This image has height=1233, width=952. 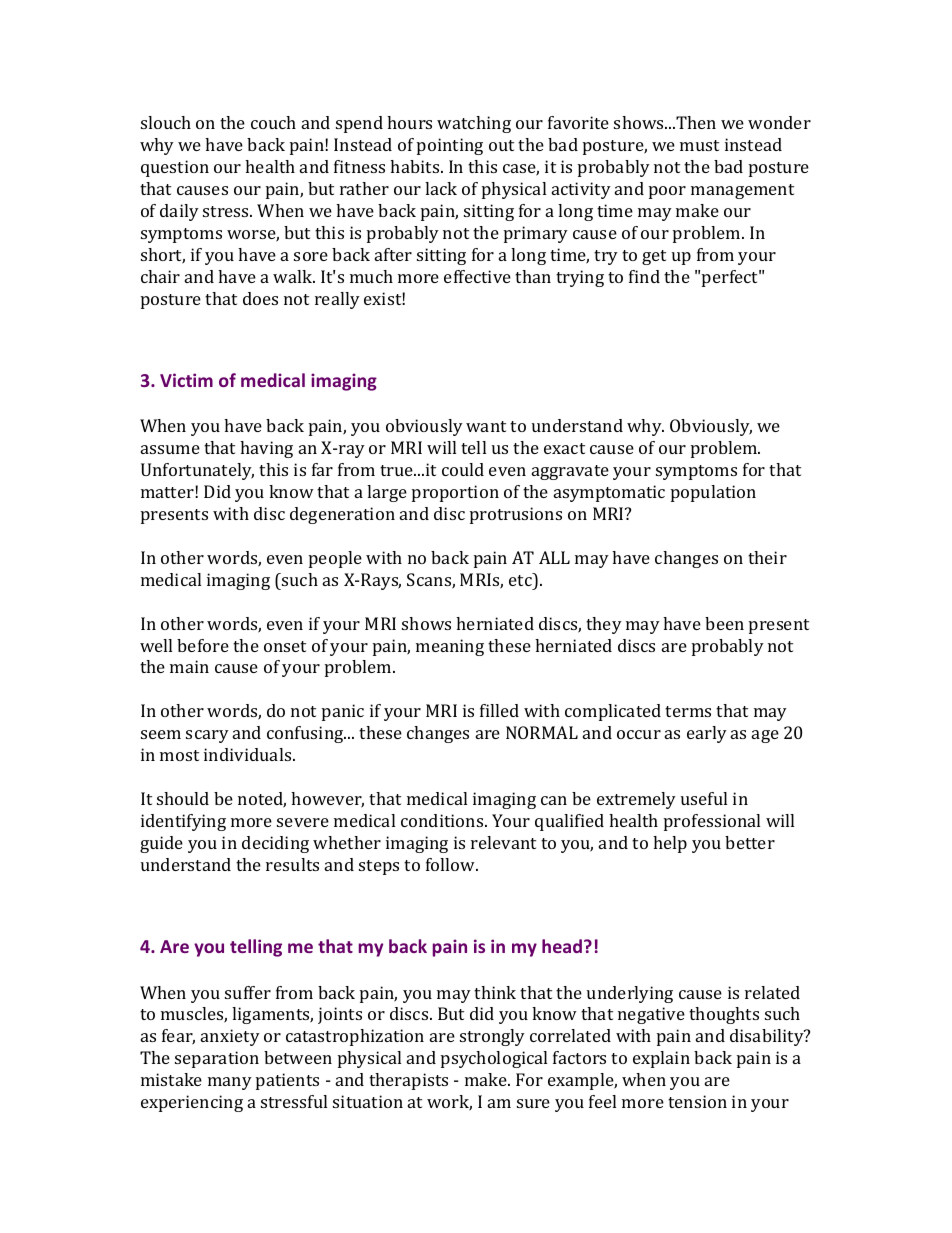 What do you see at coordinates (699, 145) in the image?
I see `must` at bounding box center [699, 145].
